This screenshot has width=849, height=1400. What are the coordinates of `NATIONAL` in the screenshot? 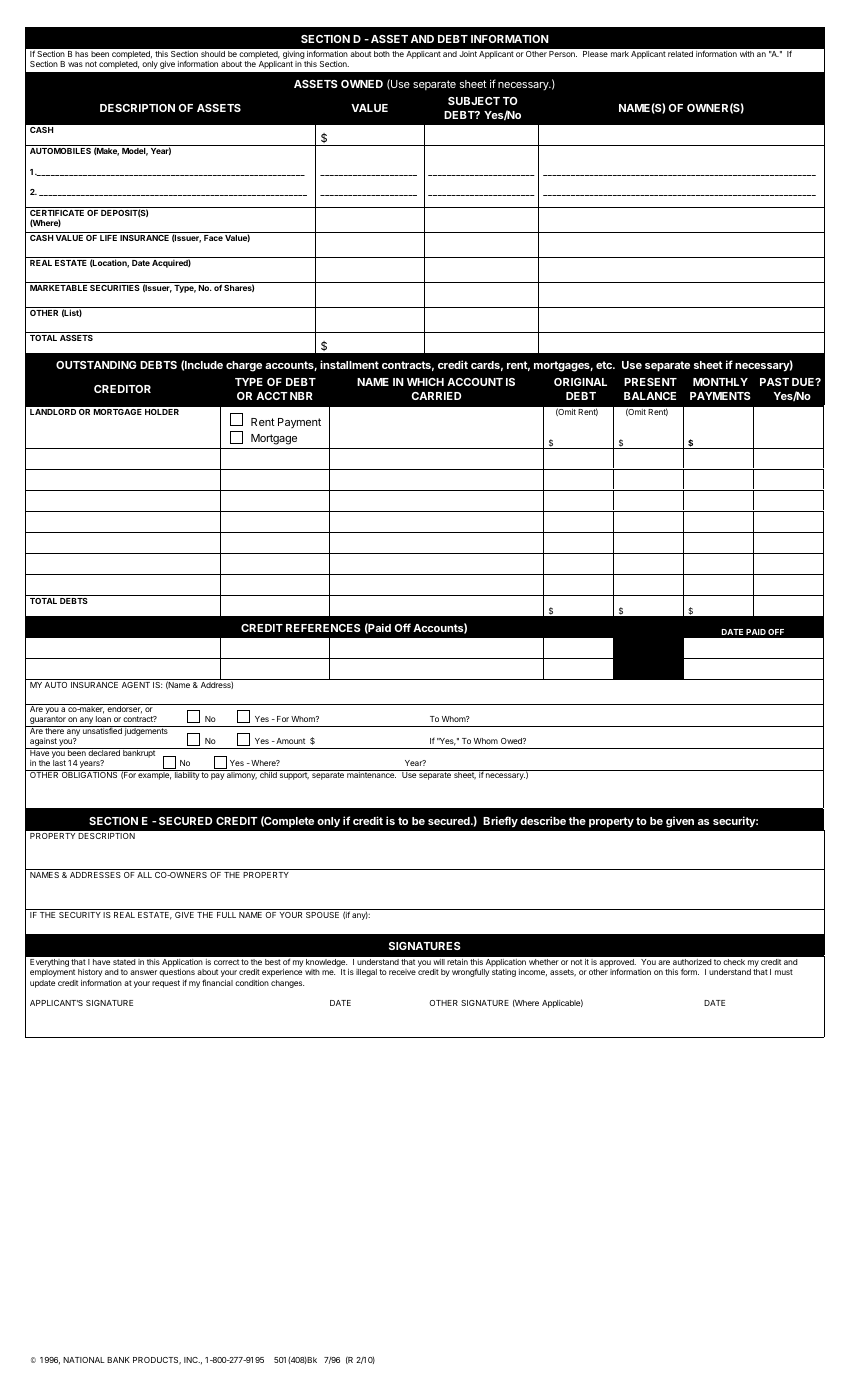 It's located at (84, 1360).
